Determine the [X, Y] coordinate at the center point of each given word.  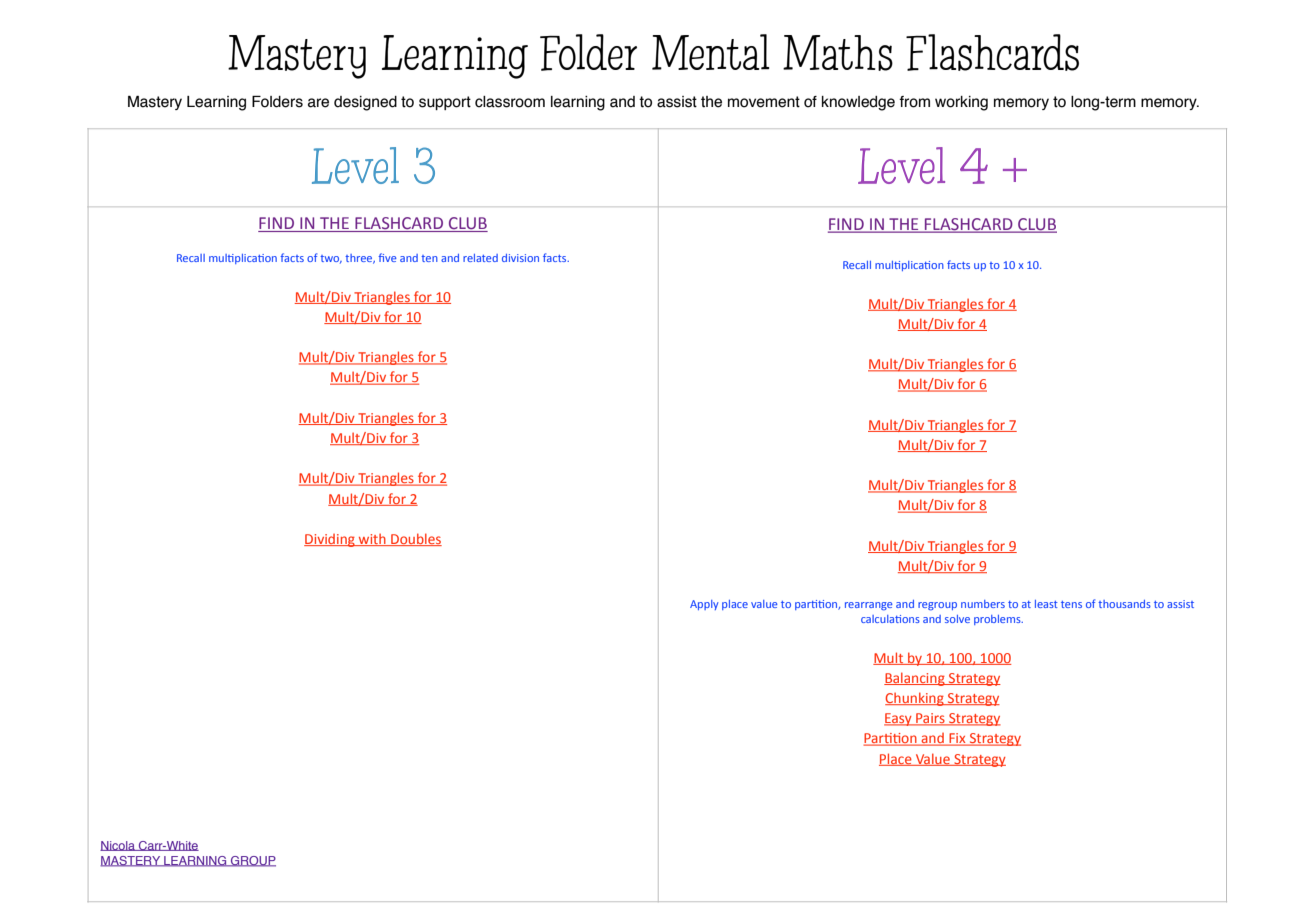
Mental [711, 52]
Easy [899, 719]
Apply [704, 605]
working [961, 103]
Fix [957, 739]
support [445, 103]
